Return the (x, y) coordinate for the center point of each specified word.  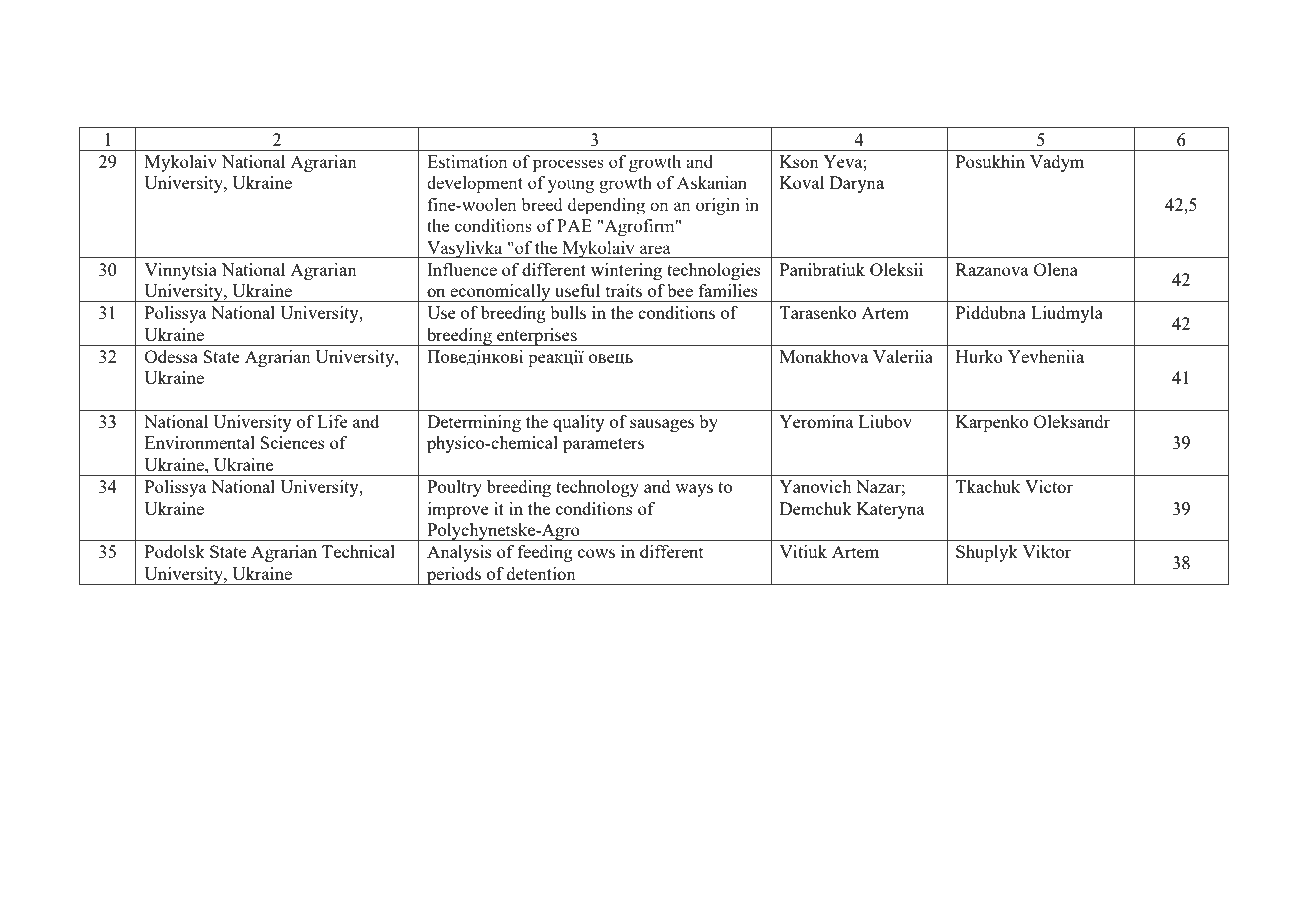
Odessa (171, 356)
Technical (358, 551)
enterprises (537, 337)
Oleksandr (1072, 421)
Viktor (1046, 551)
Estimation (467, 161)
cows (596, 553)
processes (568, 165)
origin (718, 206)
